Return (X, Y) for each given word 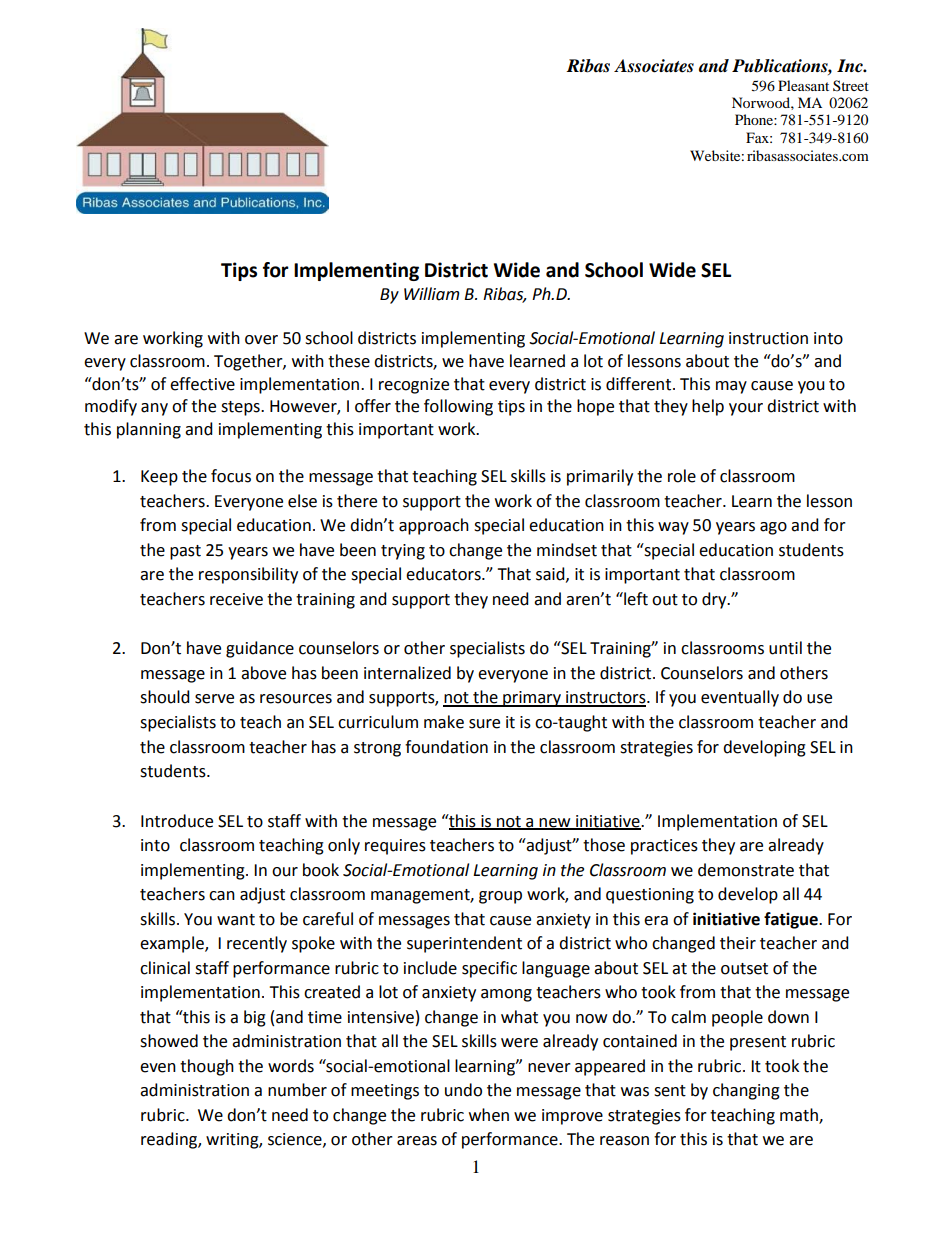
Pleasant (803, 85)
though (207, 1067)
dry (715, 600)
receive (236, 599)
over (261, 340)
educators (444, 574)
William (432, 294)
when (489, 1115)
